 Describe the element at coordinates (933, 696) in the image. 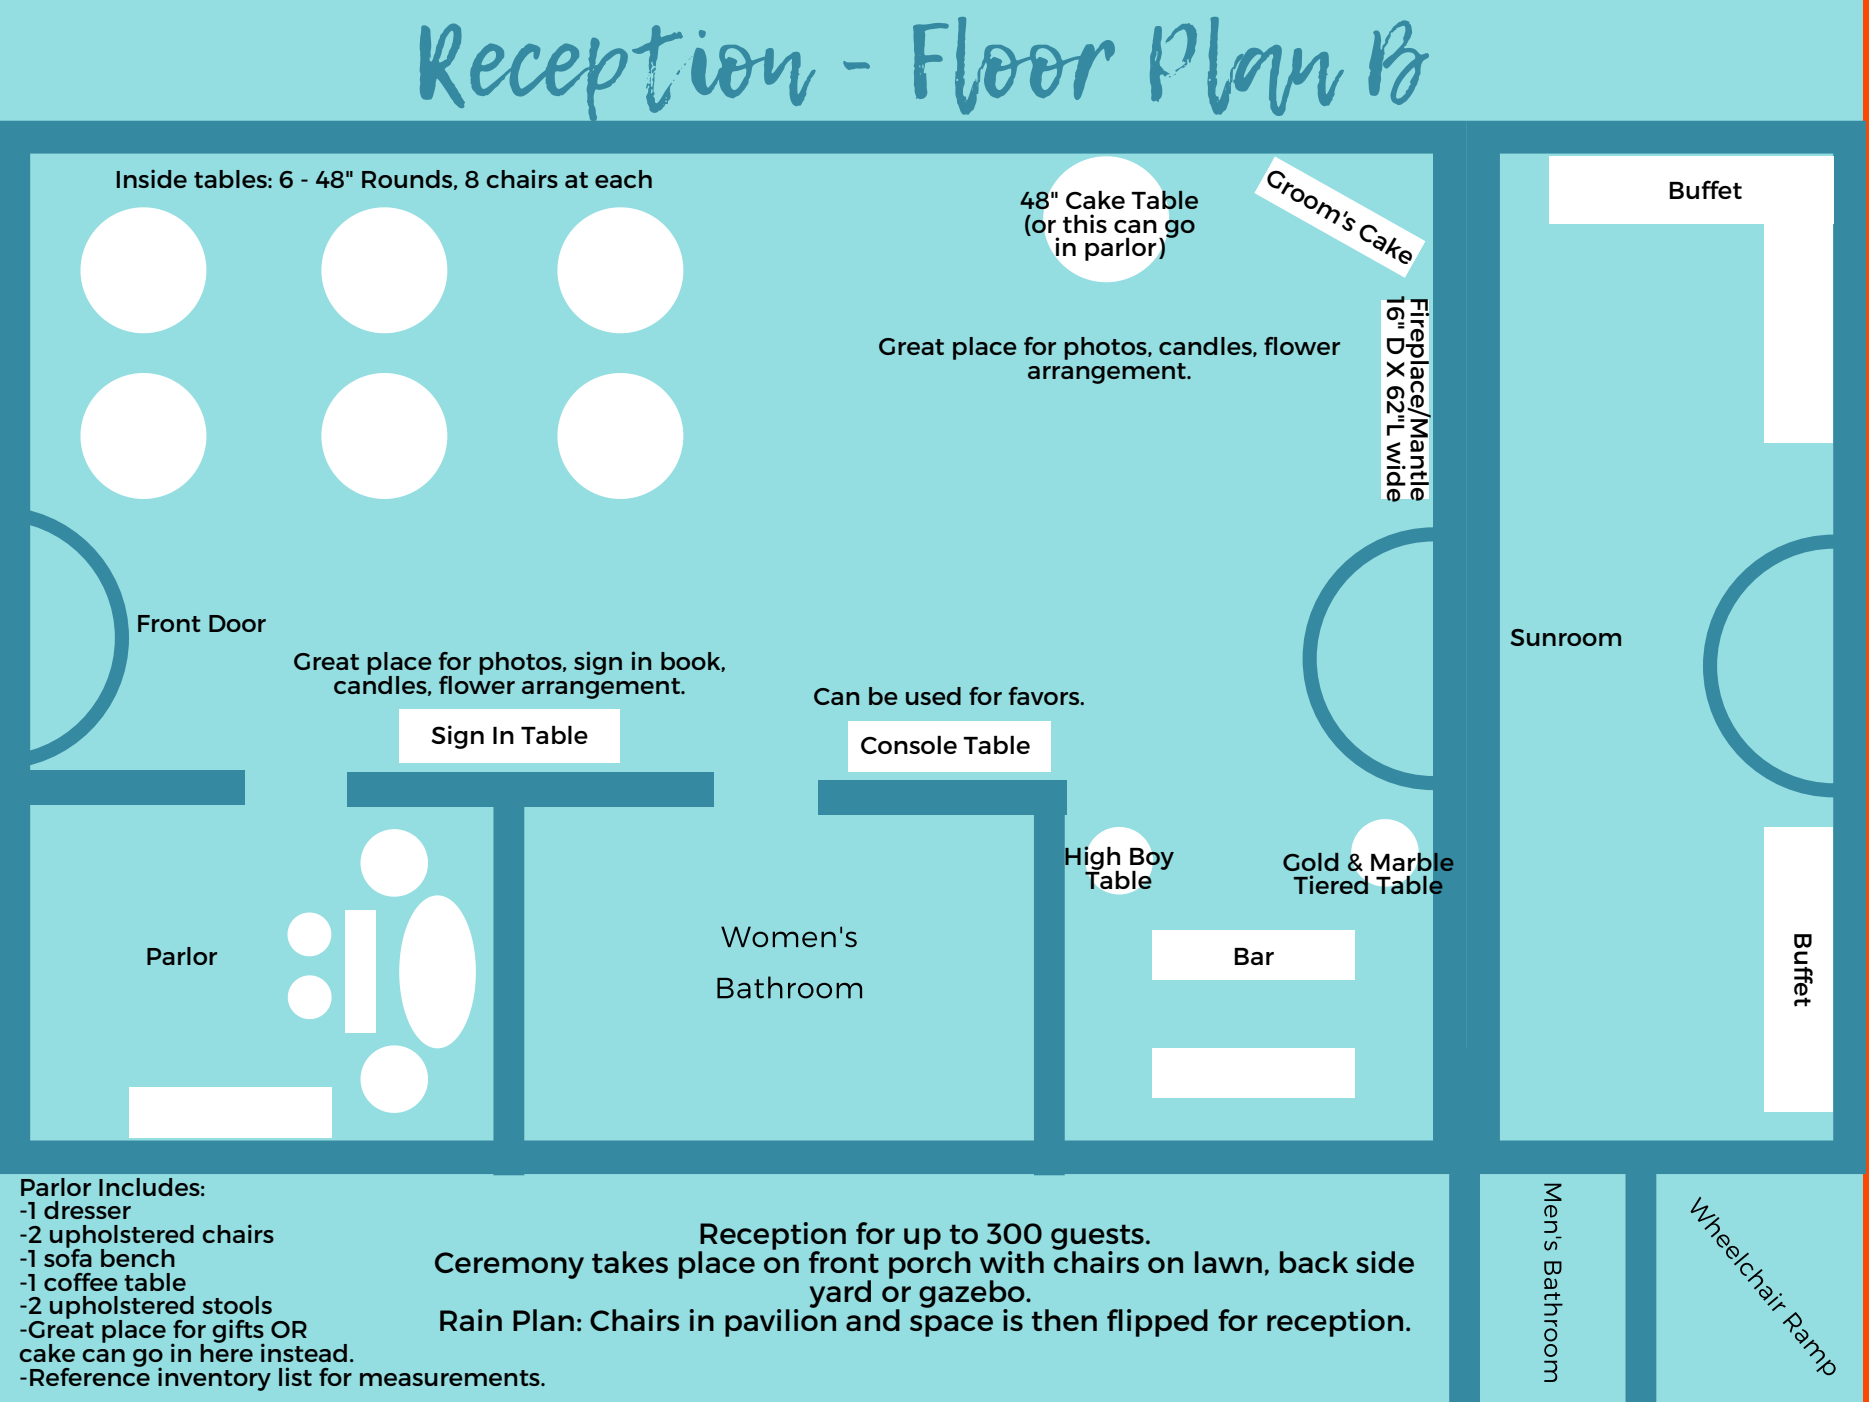

I see `used` at that location.
